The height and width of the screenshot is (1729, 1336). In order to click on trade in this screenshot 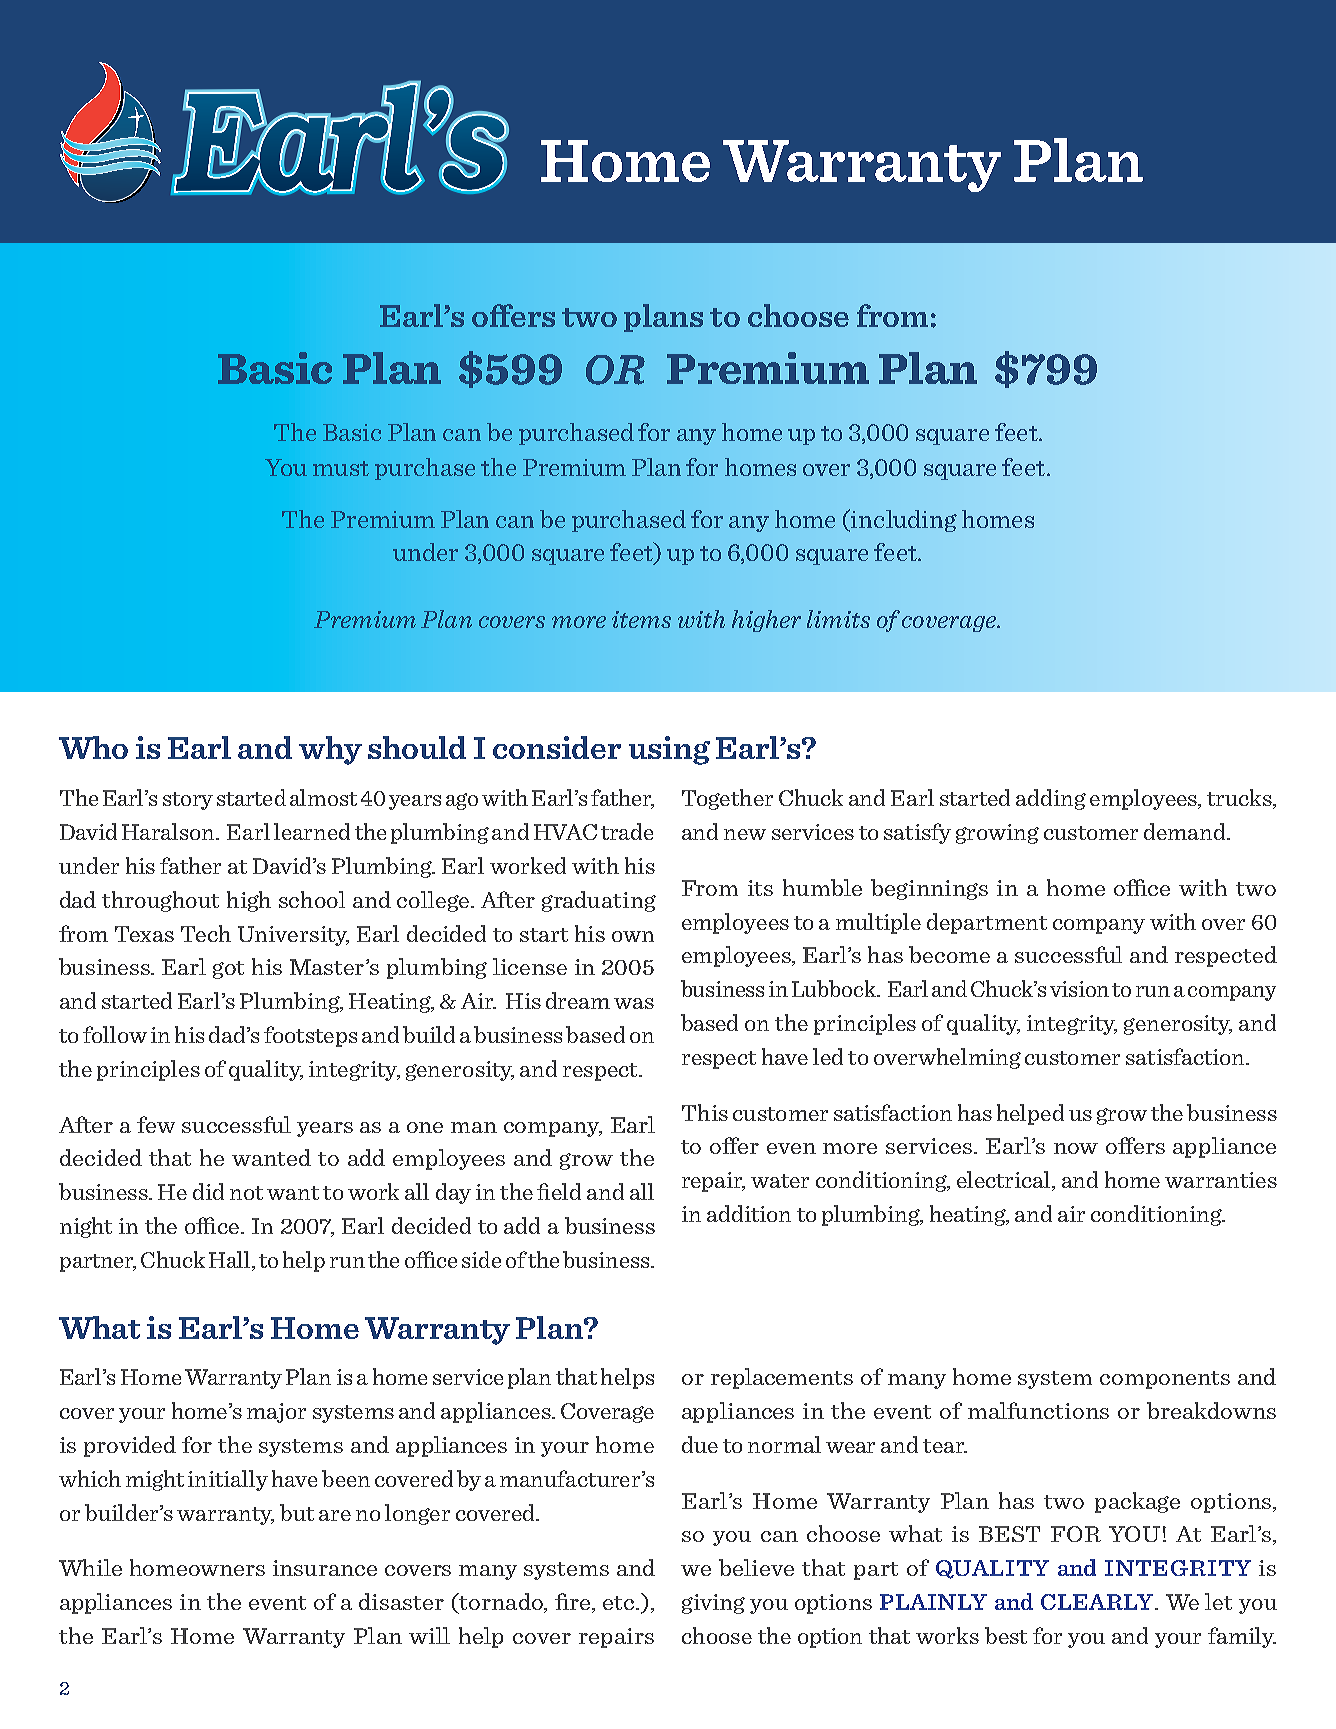, I will do `click(627, 831)`.
